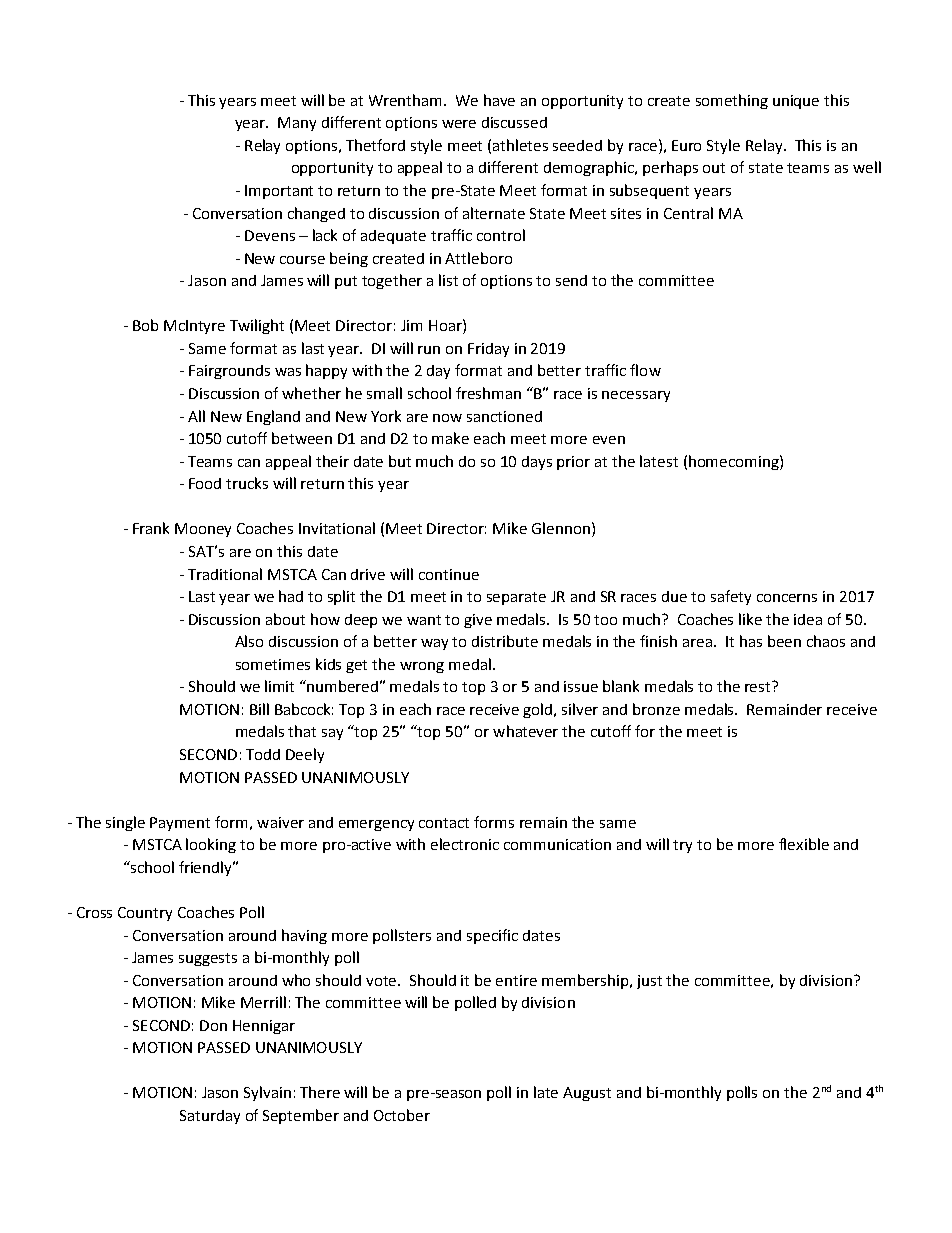 This document has width=952, height=1233. What do you see at coordinates (210, 1117) in the document?
I see `Saturday` at bounding box center [210, 1117].
